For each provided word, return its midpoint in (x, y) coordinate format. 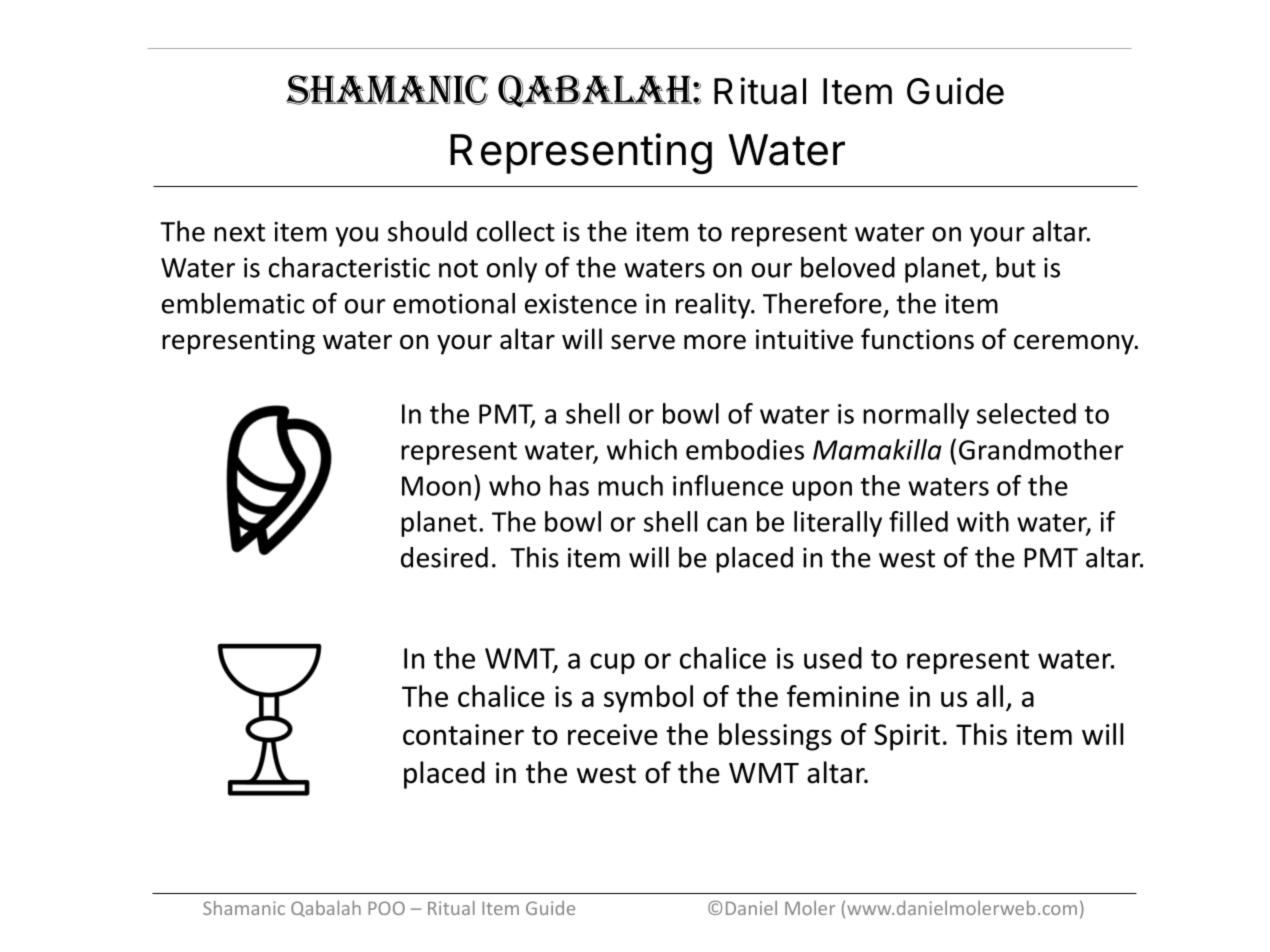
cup (612, 663)
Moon (436, 486)
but (1016, 267)
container (463, 734)
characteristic (349, 267)
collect (516, 231)
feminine (843, 696)
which (642, 449)
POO (386, 908)
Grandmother (1041, 449)
